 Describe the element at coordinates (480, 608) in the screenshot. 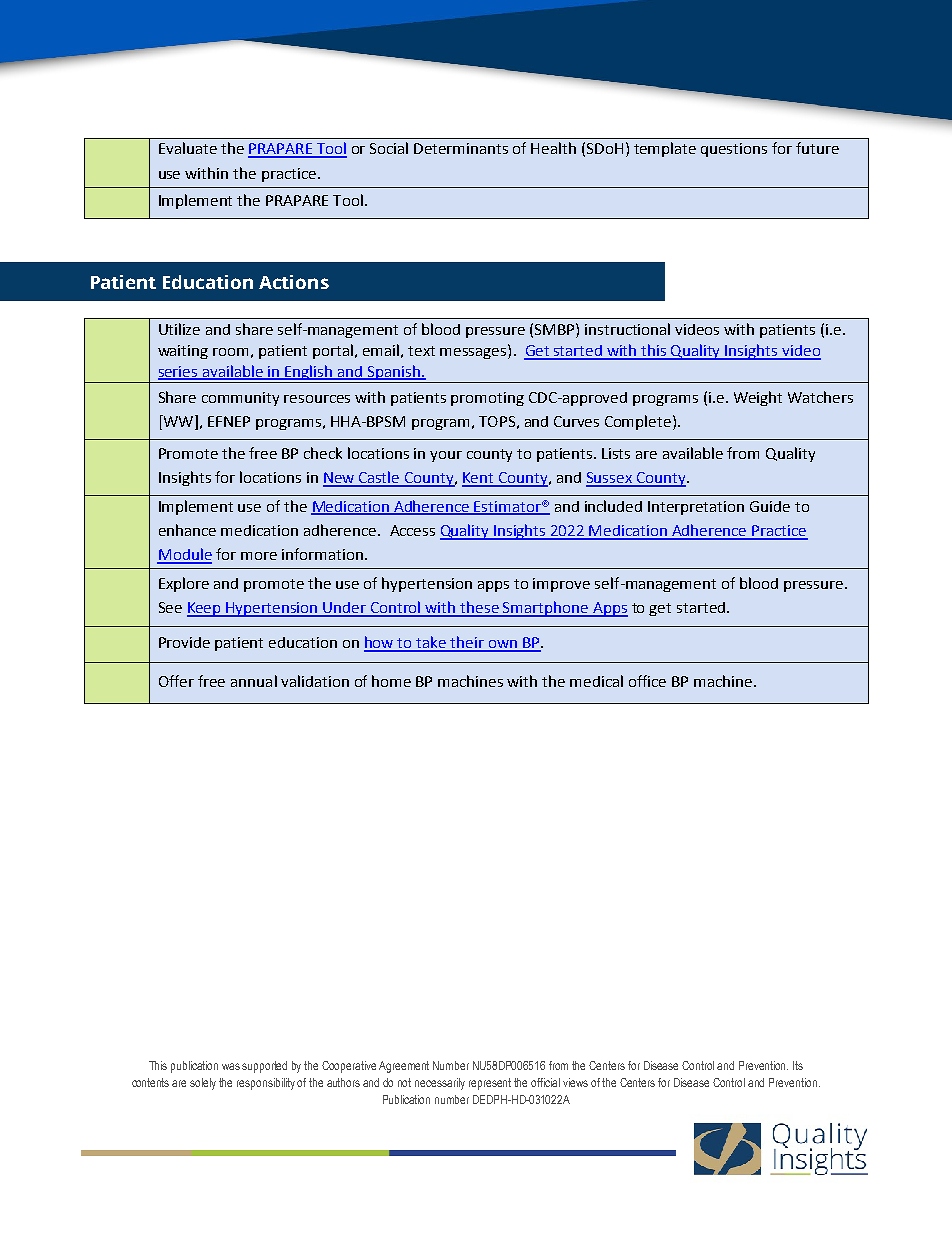

I see `these` at that location.
